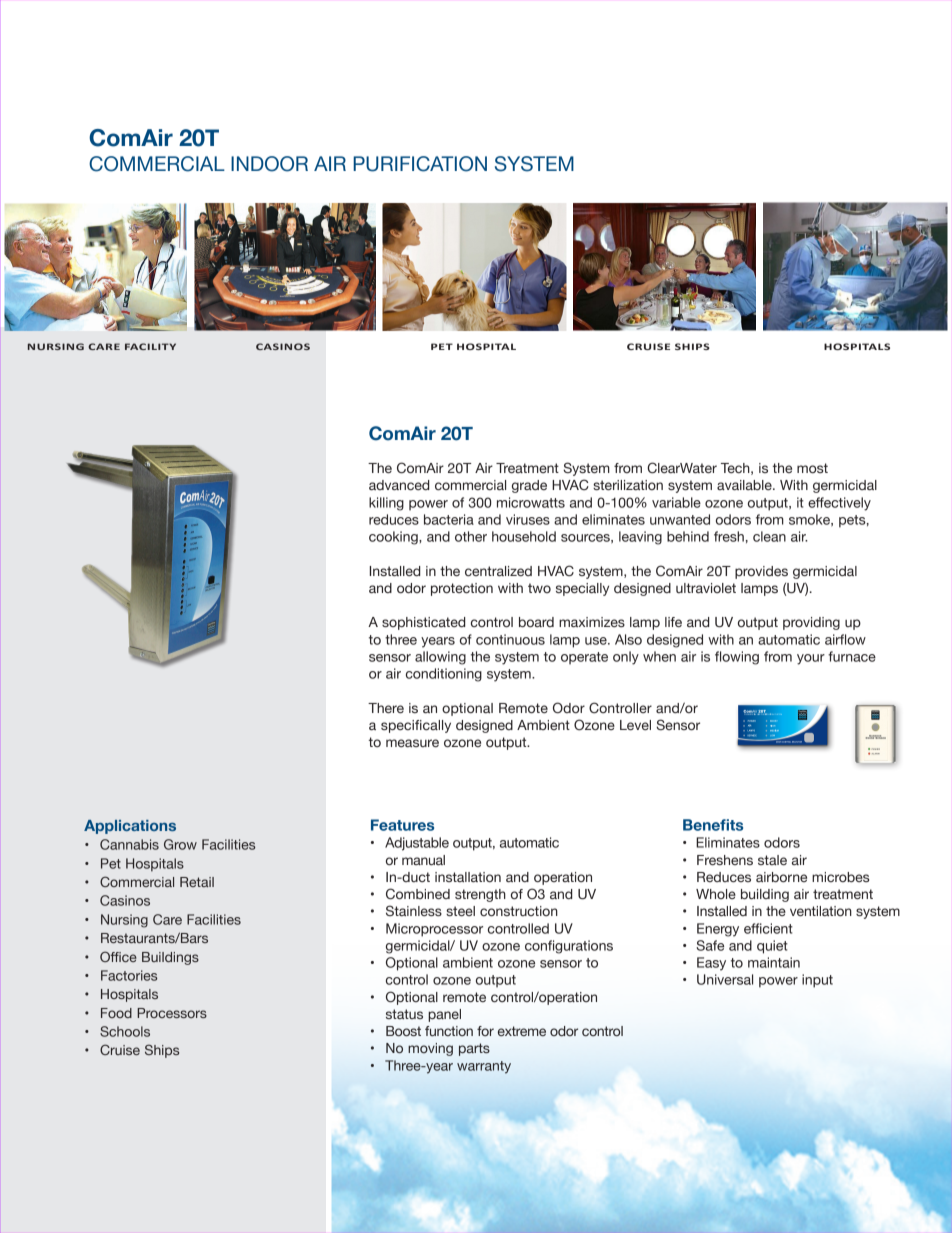  What do you see at coordinates (745, 485) in the image?
I see `available` at bounding box center [745, 485].
